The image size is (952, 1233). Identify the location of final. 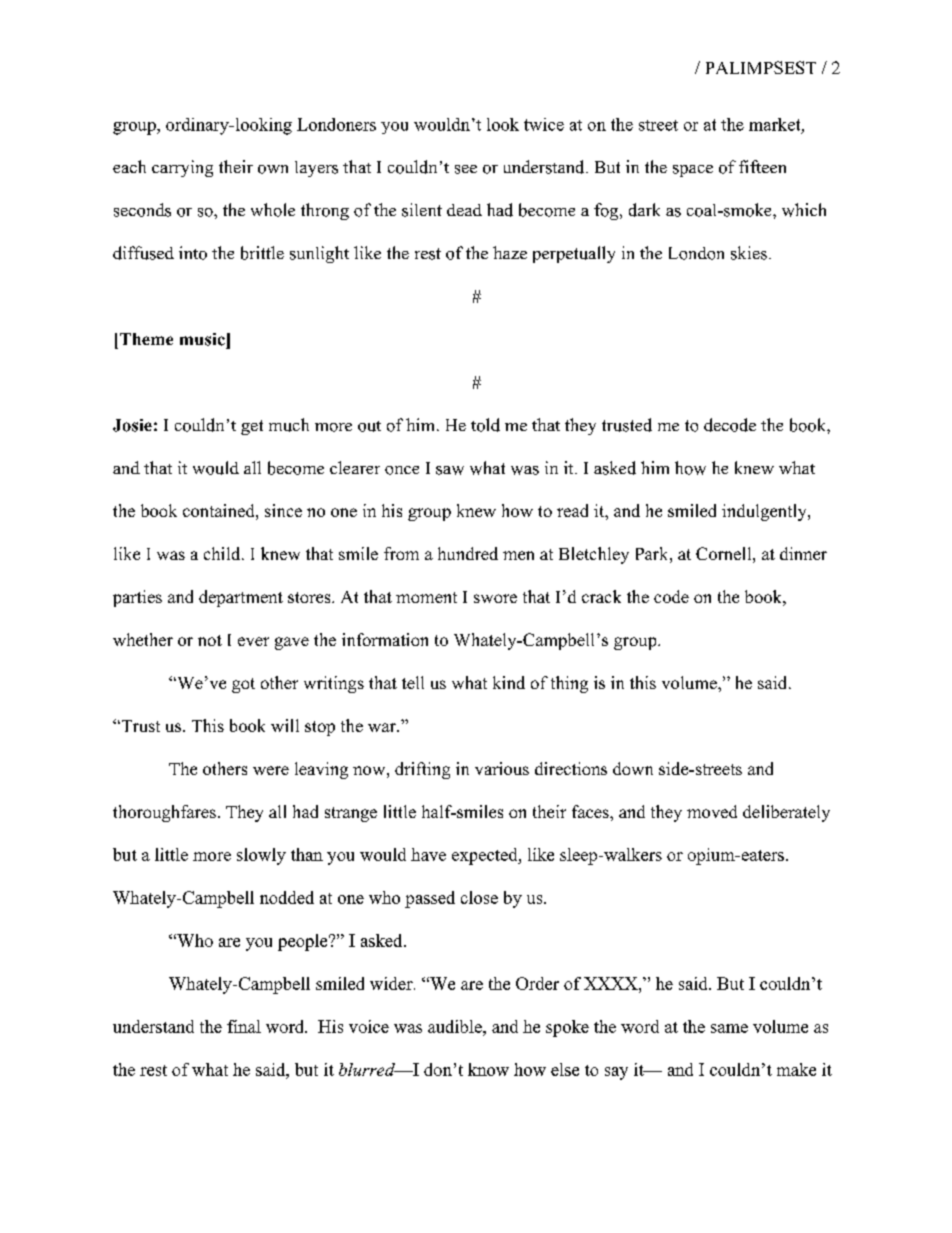
(244, 1026).
